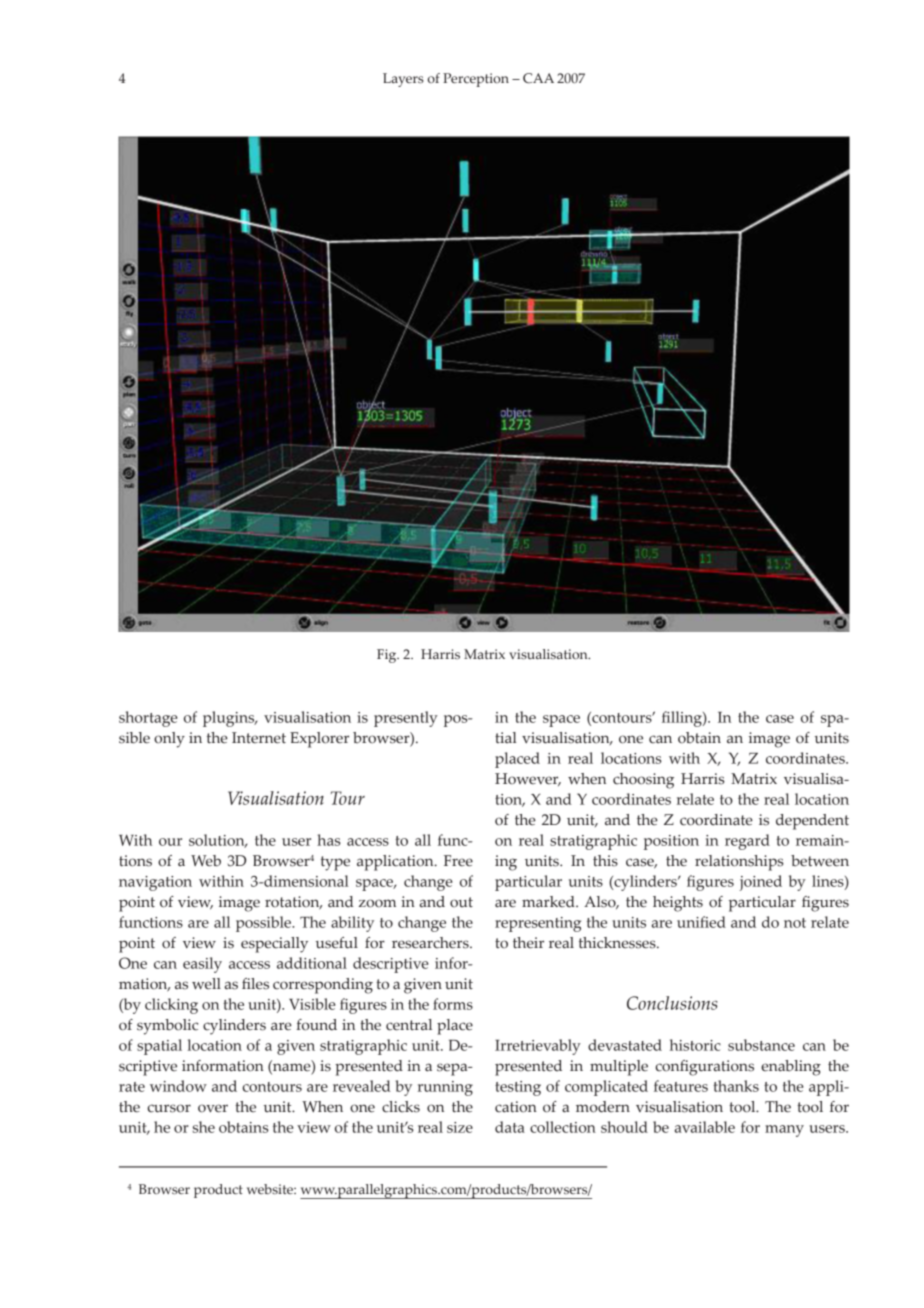 This page has width=924, height=1308. Describe the element at coordinates (538, 78) in the page. I see `CAA` at that location.
